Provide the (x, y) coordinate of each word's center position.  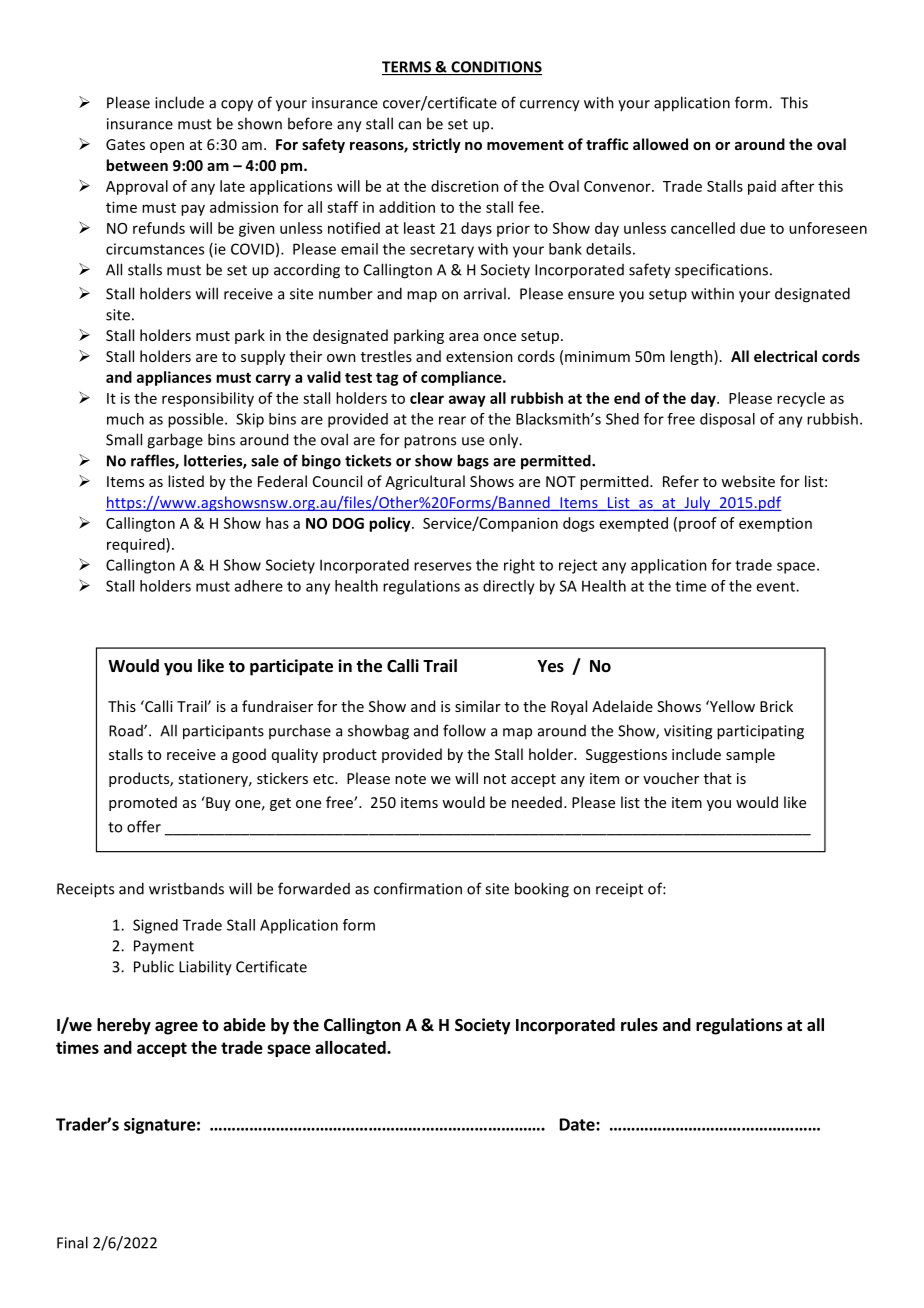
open (167, 147)
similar (478, 706)
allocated (351, 1047)
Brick (776, 706)
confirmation (418, 888)
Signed (155, 926)
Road (127, 731)
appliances (174, 378)
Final (72, 1242)
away (467, 401)
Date (578, 1124)
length (692, 357)
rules (639, 1025)
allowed (660, 144)
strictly (437, 145)
